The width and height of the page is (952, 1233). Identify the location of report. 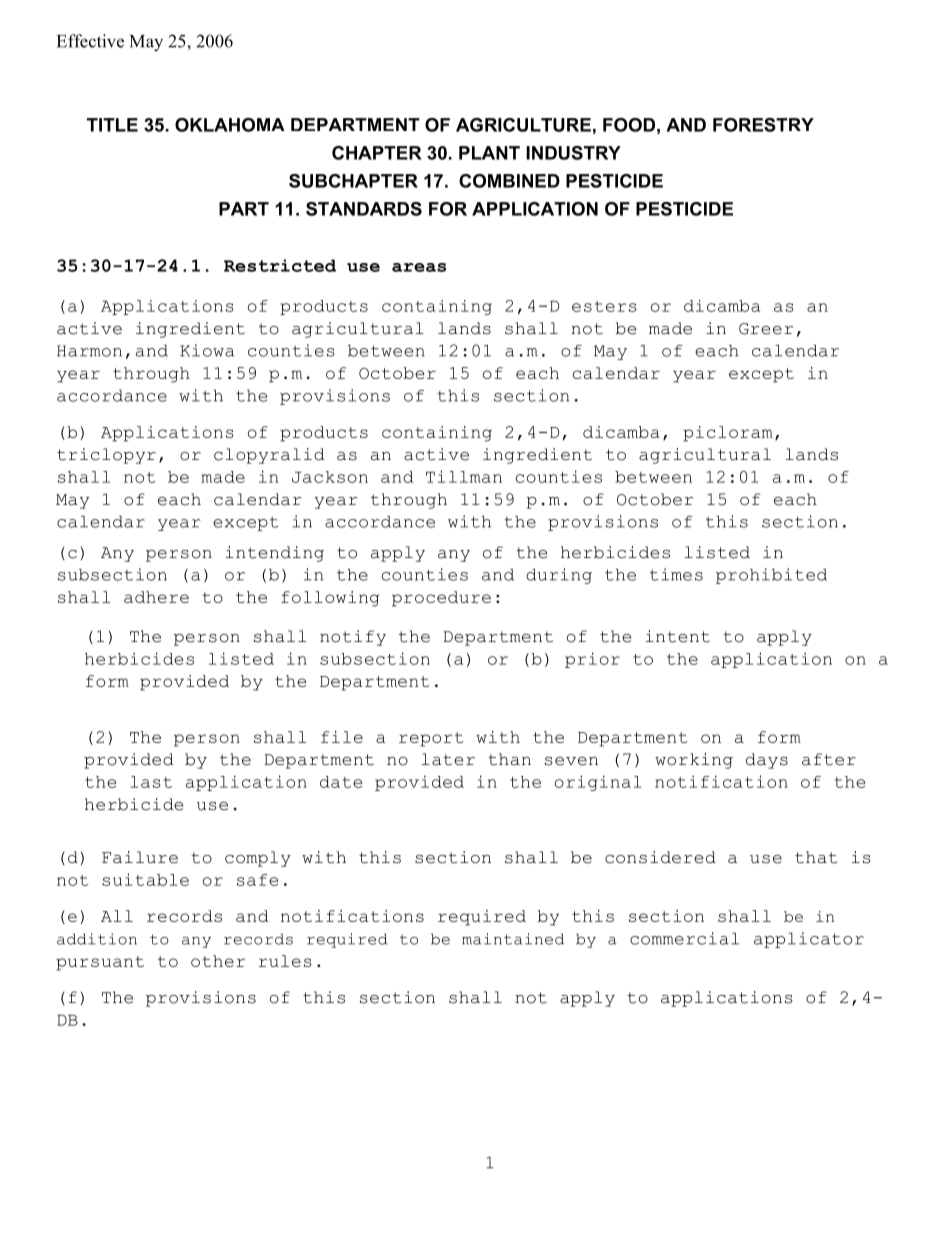
(431, 739).
